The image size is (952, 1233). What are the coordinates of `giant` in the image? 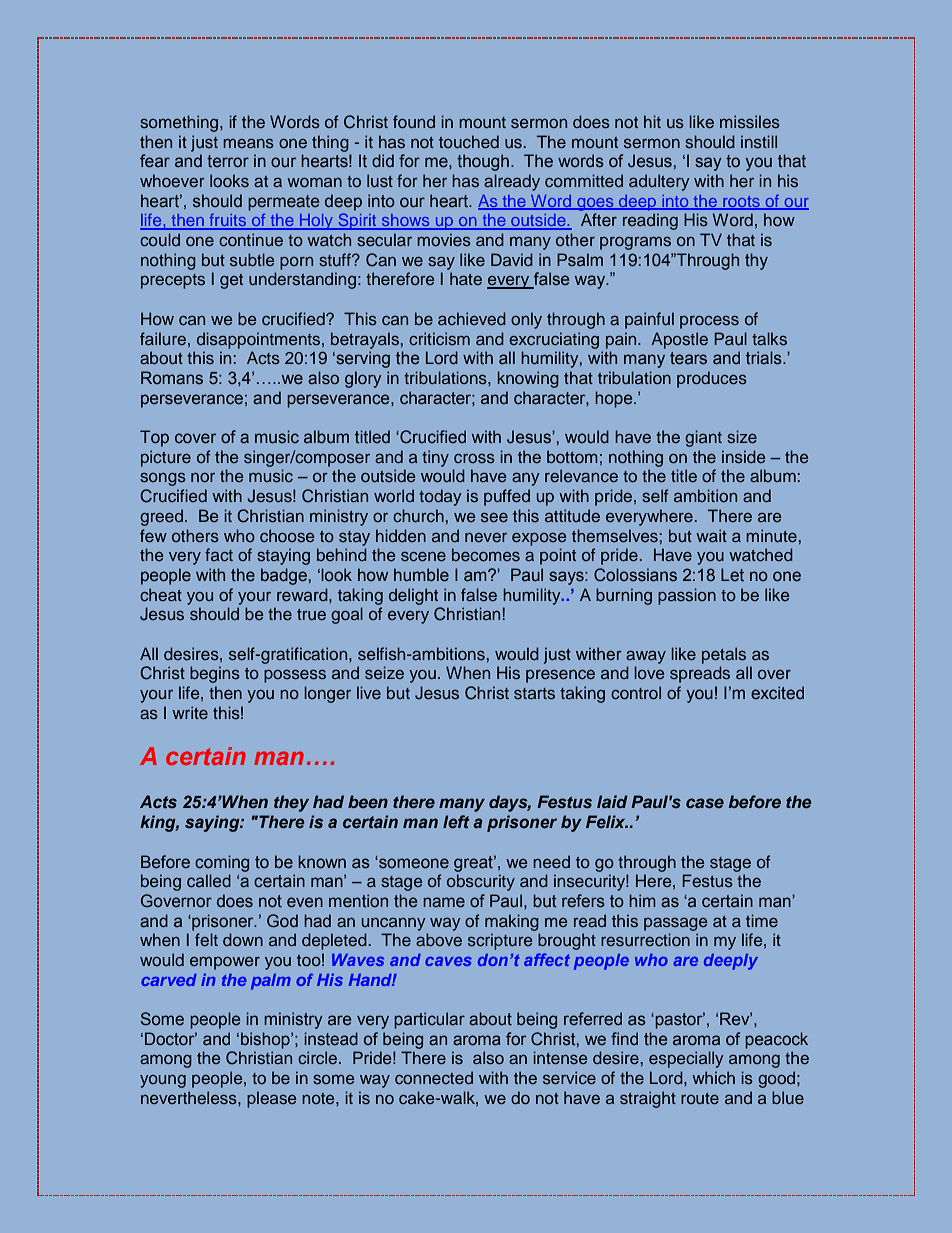 It's located at (703, 438).
